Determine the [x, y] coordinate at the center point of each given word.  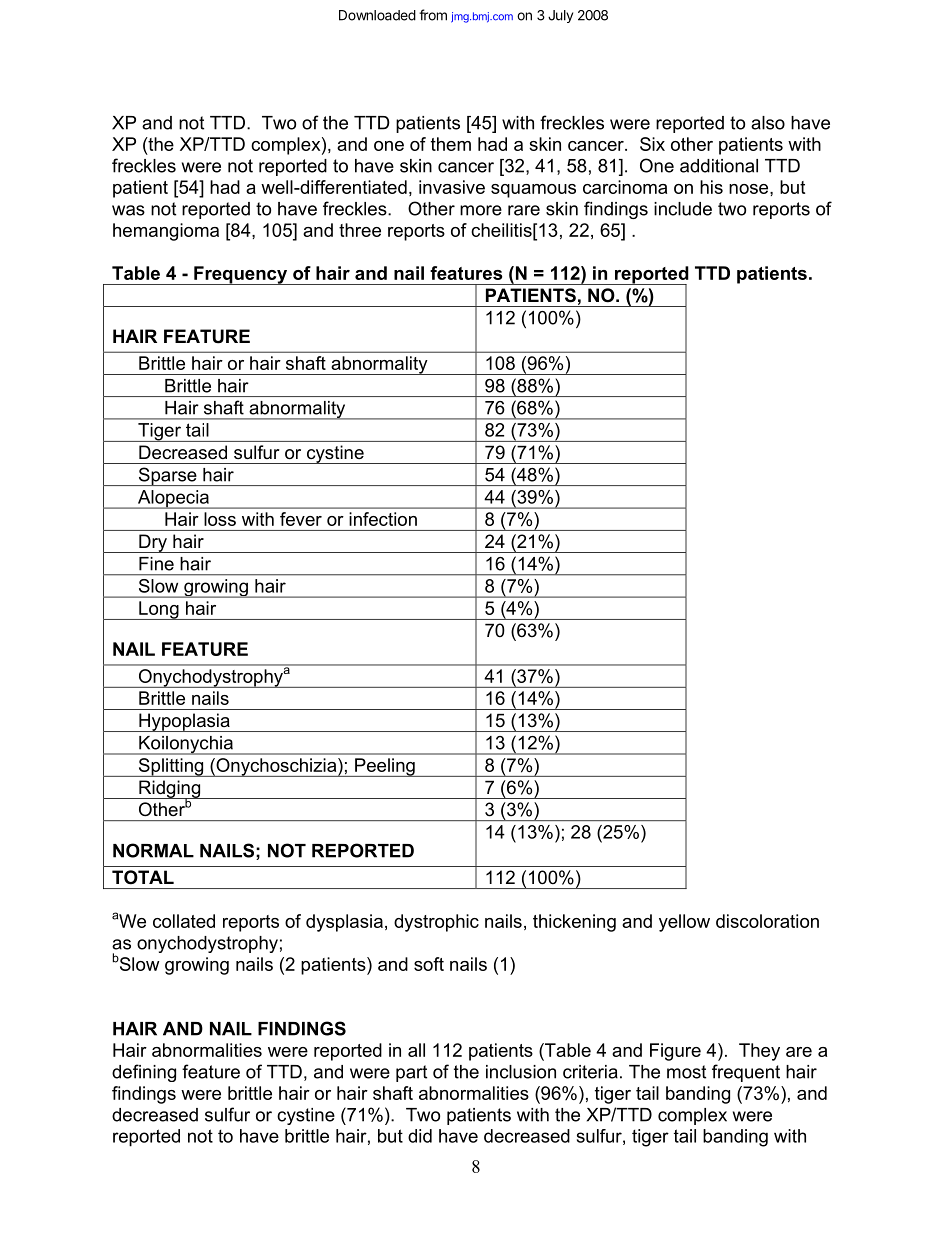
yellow [684, 923]
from [433, 15]
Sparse [167, 476]
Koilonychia [186, 745]
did [420, 1136]
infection [383, 519]
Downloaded [377, 15]
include [683, 209]
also [768, 123]
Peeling [385, 767]
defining [144, 1073]
